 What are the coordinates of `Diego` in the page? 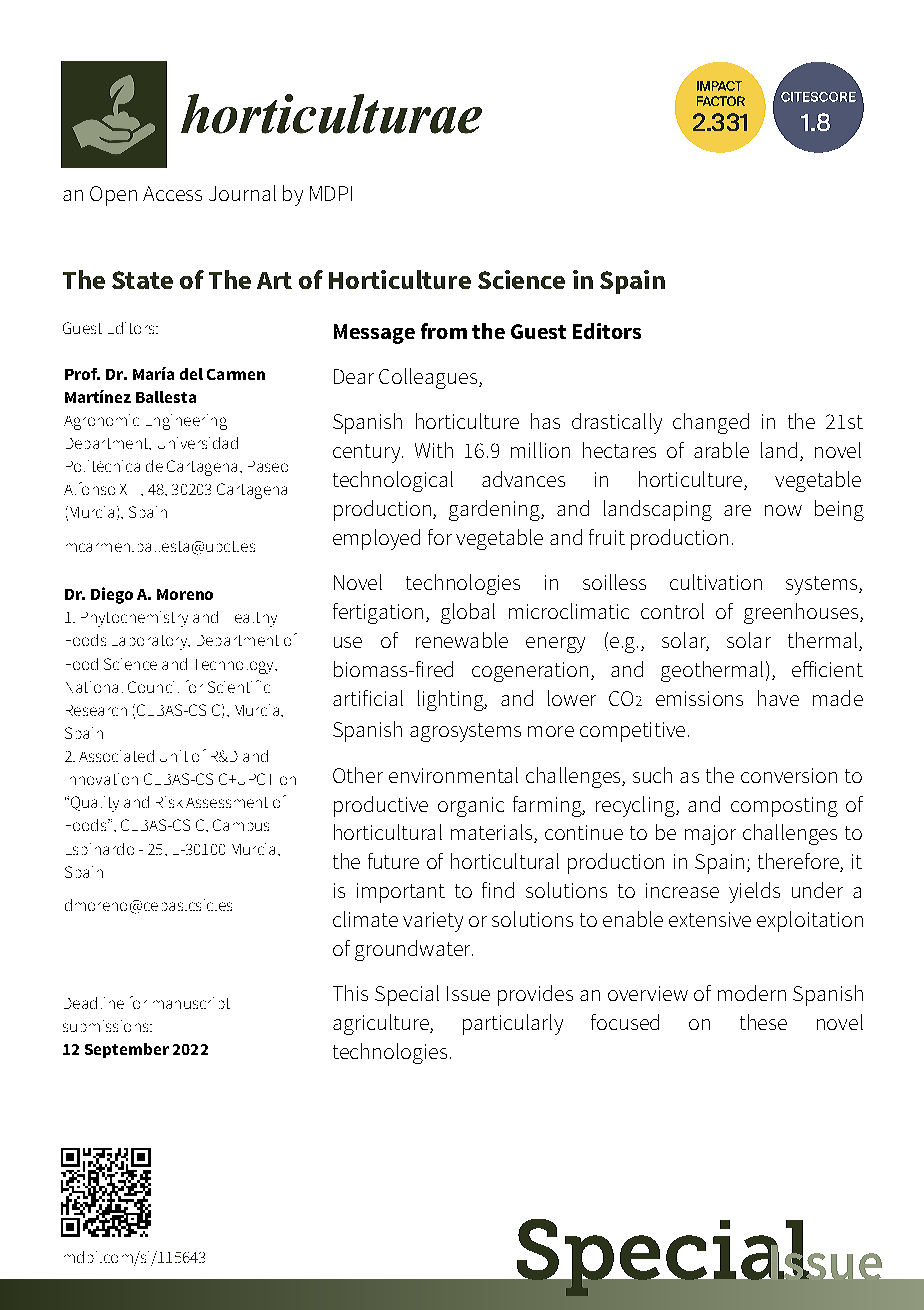 It's located at (112, 595).
